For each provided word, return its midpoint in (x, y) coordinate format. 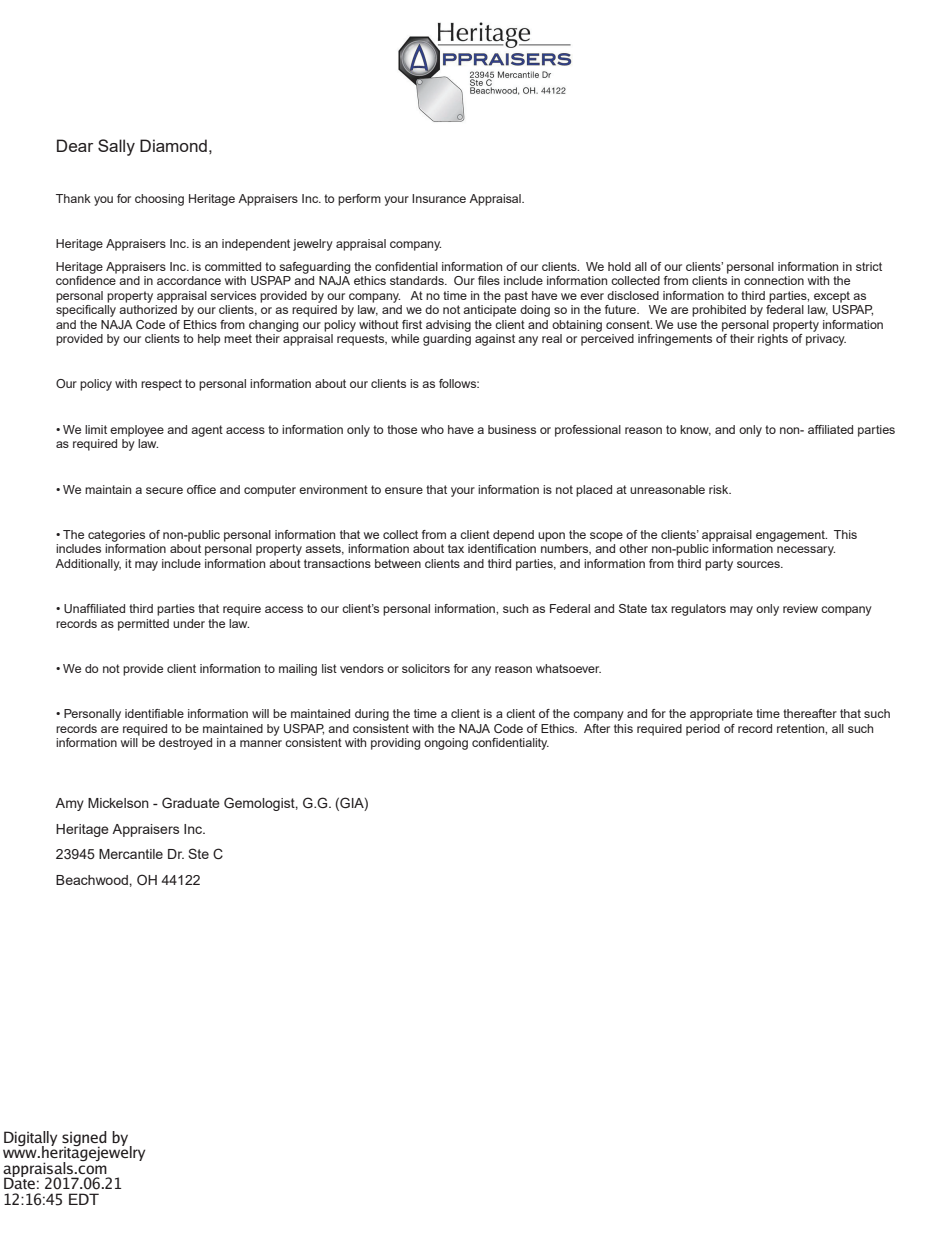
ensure (404, 490)
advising (448, 326)
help (209, 340)
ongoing (446, 744)
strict (869, 266)
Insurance (439, 198)
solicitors (426, 668)
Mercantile (131, 854)
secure (164, 490)
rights (773, 340)
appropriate (721, 715)
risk (720, 489)
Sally (116, 147)
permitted (143, 625)
